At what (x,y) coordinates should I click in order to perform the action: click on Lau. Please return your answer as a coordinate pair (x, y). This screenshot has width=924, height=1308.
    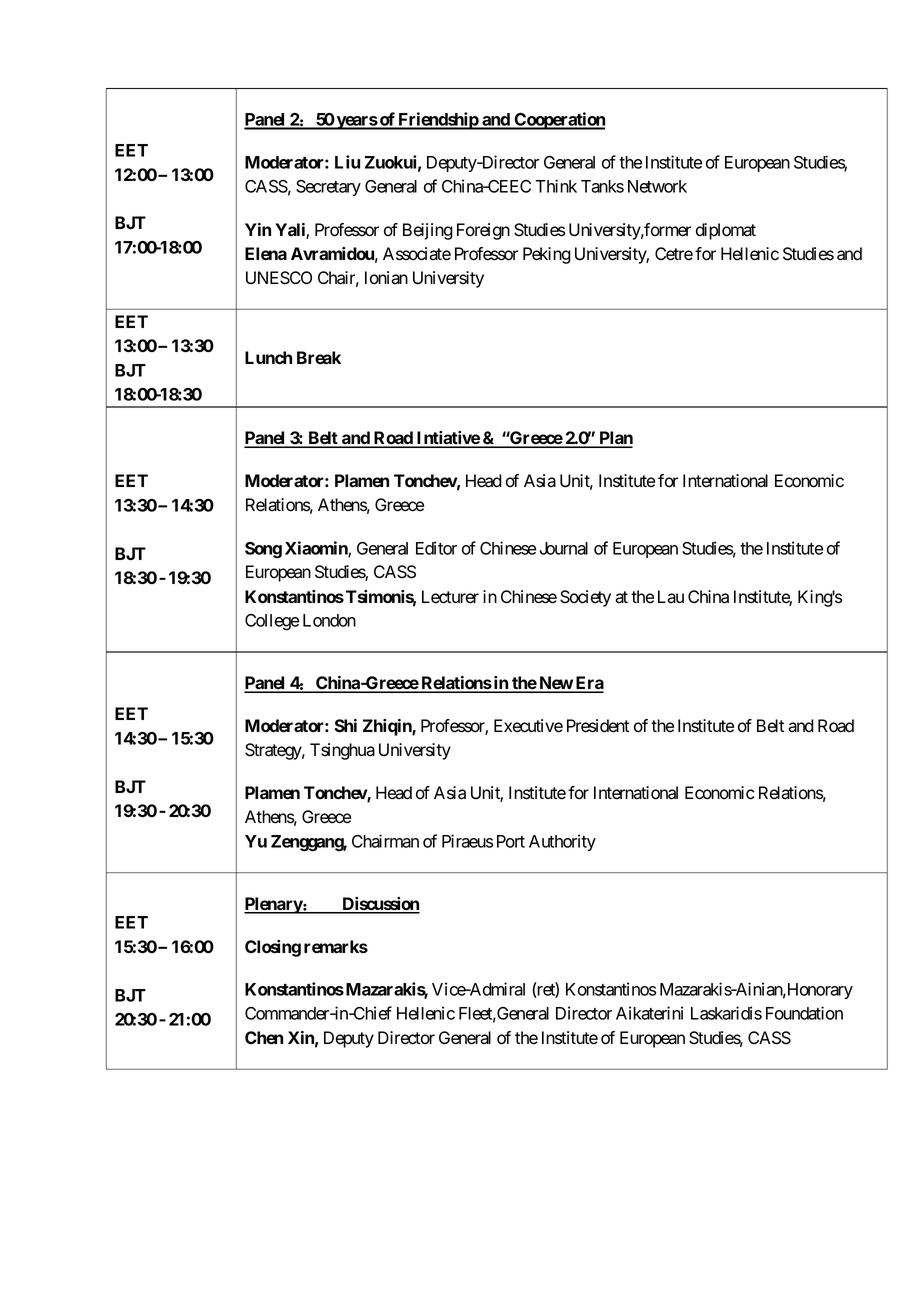
    Looking at the image, I should click on (671, 597).
